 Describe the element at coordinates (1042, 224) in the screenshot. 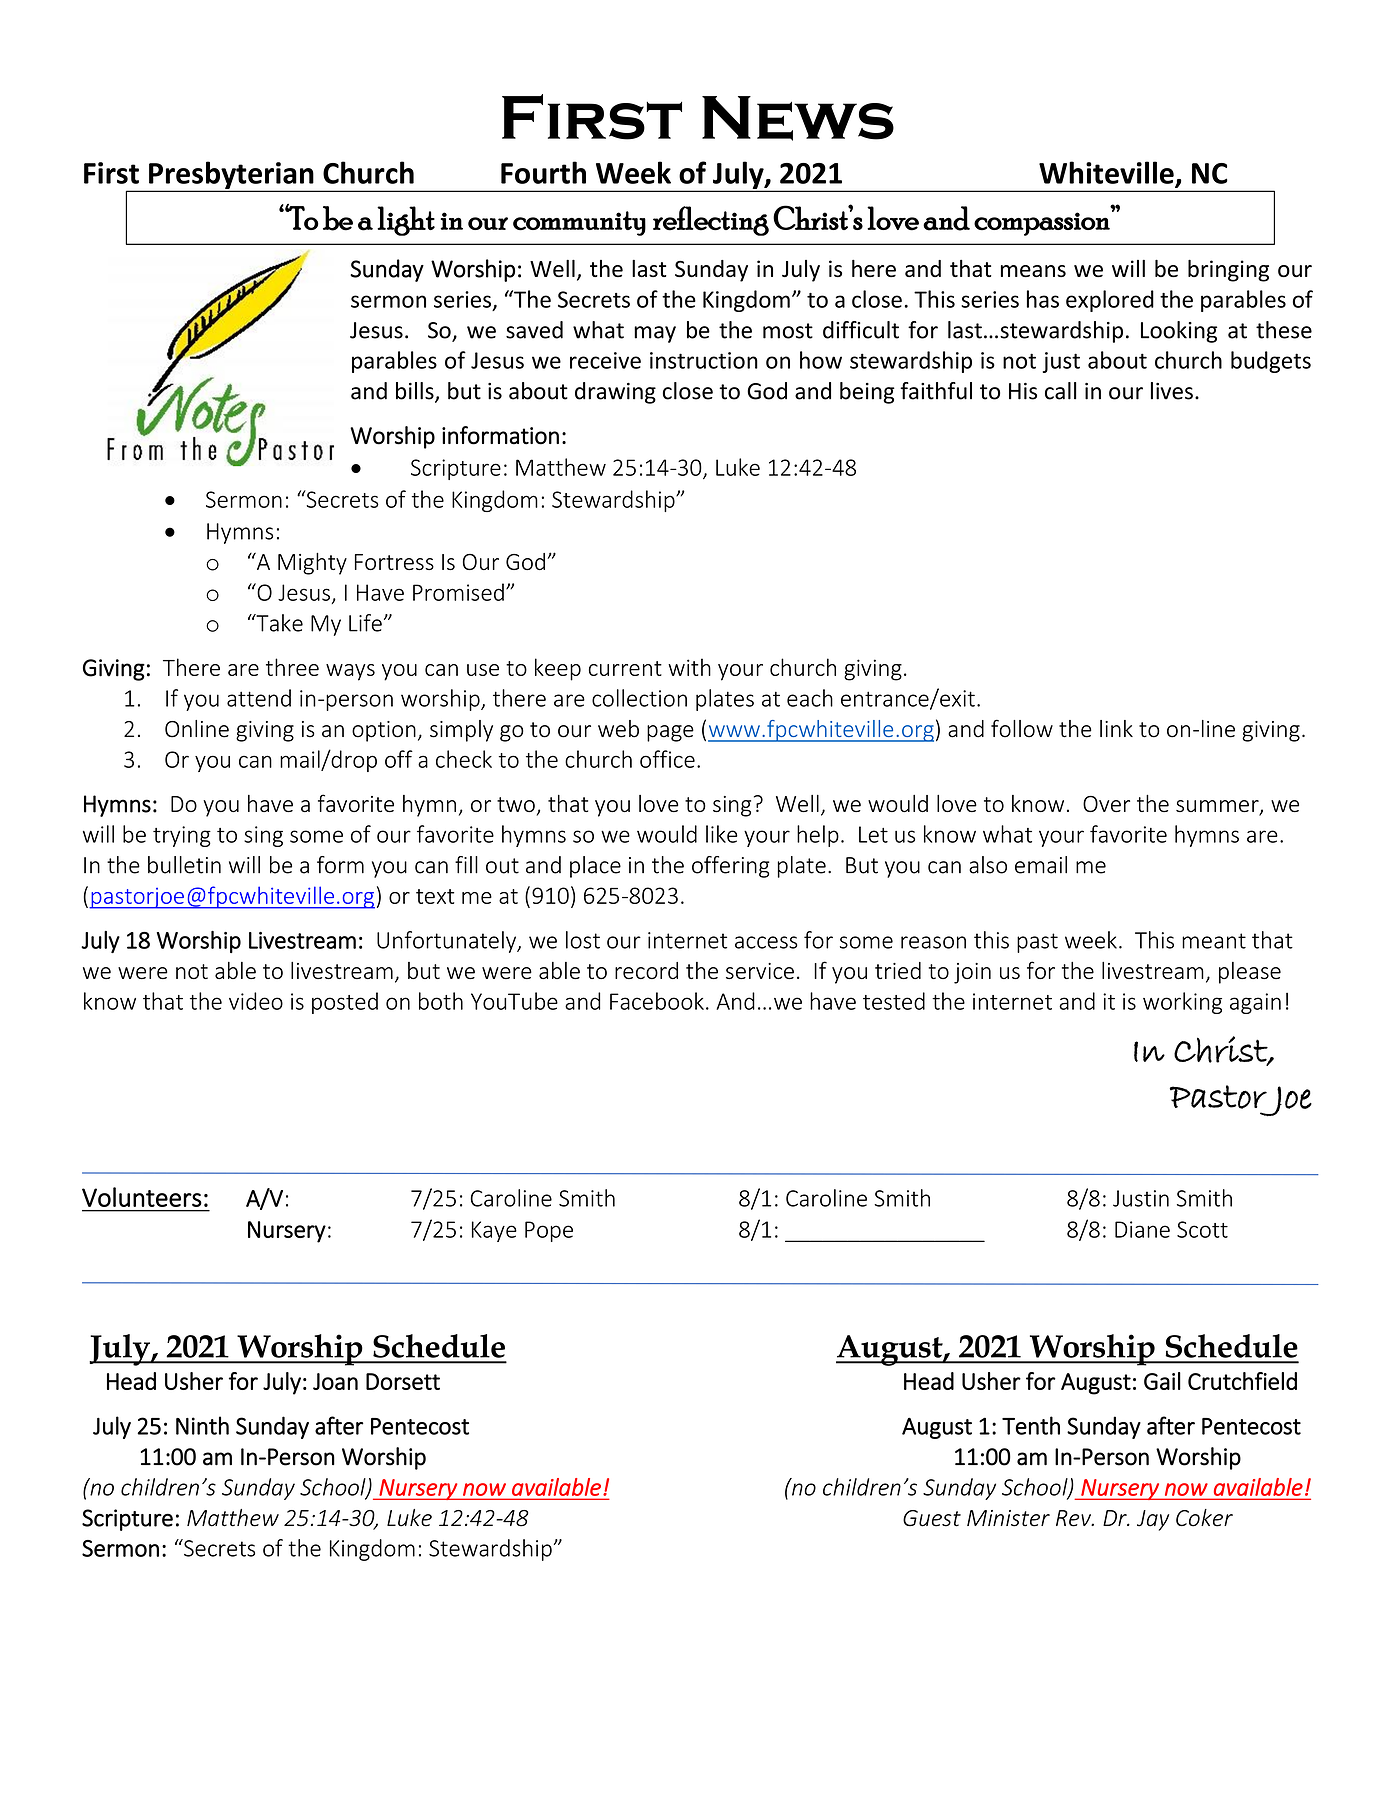

I see `compassion` at that location.
